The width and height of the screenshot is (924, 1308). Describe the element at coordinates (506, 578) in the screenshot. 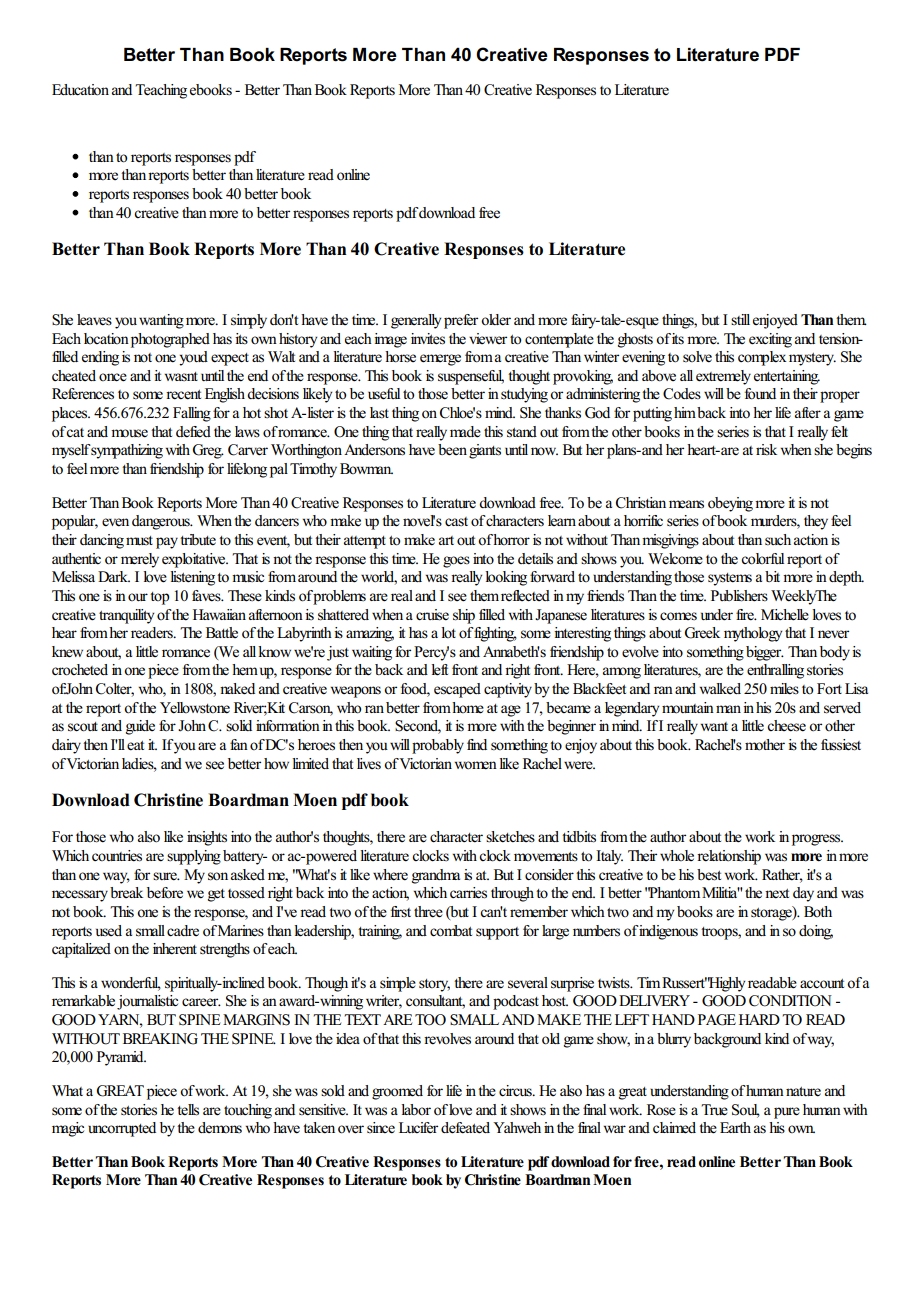

I see `looking` at that location.
